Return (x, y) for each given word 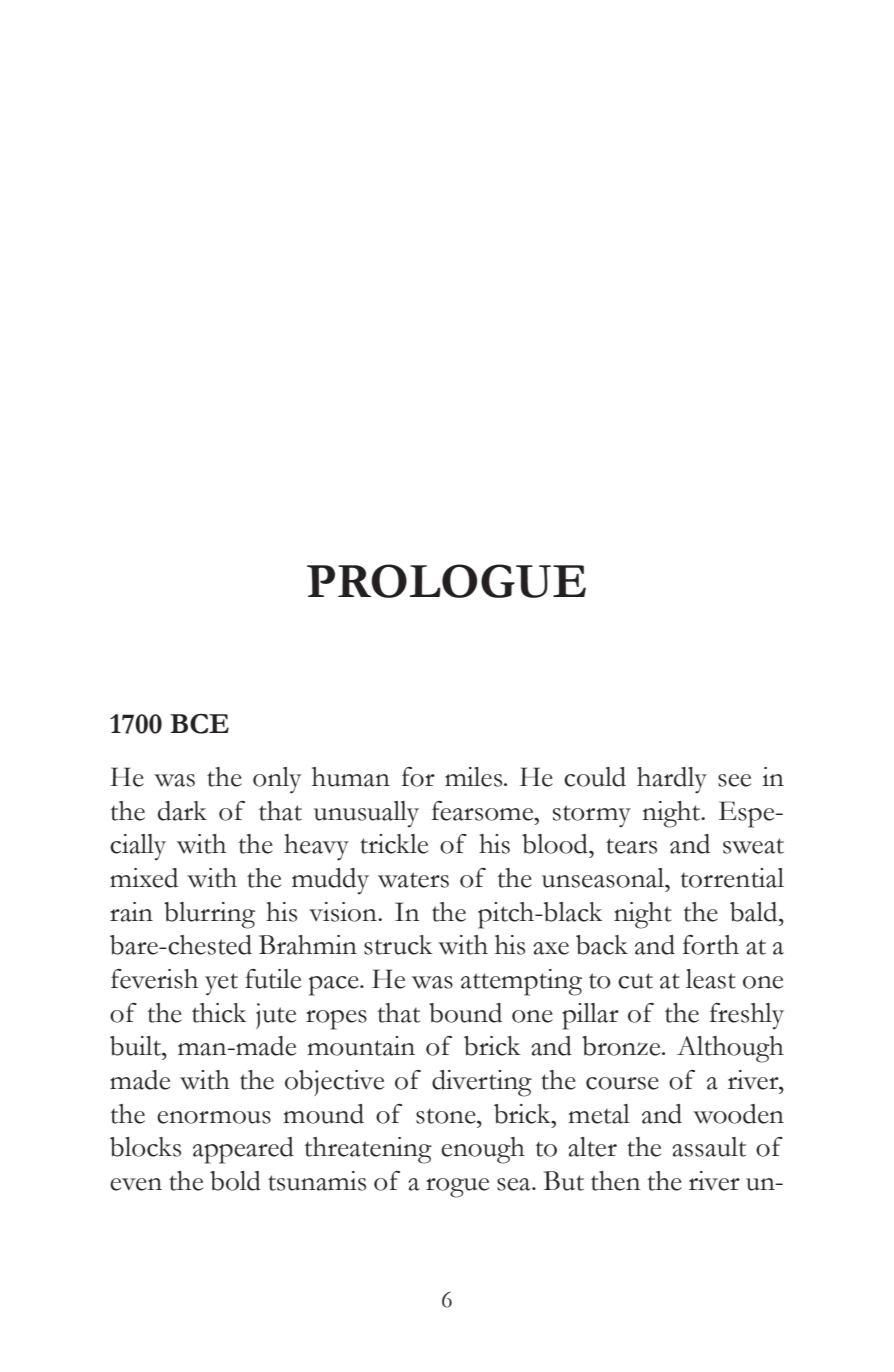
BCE (199, 724)
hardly (672, 780)
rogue (457, 1188)
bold (235, 1181)
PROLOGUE (446, 581)
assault (709, 1147)
